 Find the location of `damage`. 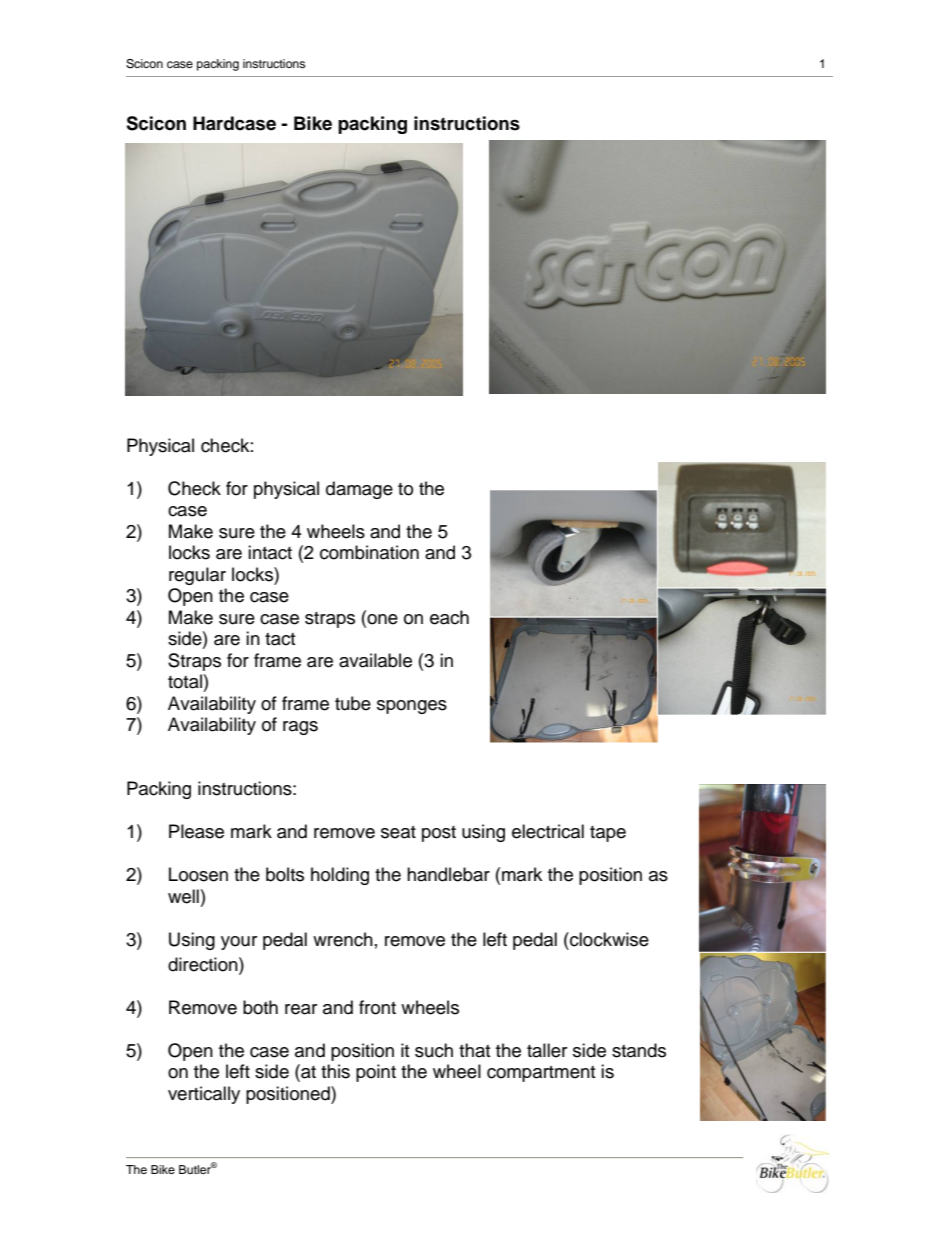

damage is located at coordinates (359, 490).
